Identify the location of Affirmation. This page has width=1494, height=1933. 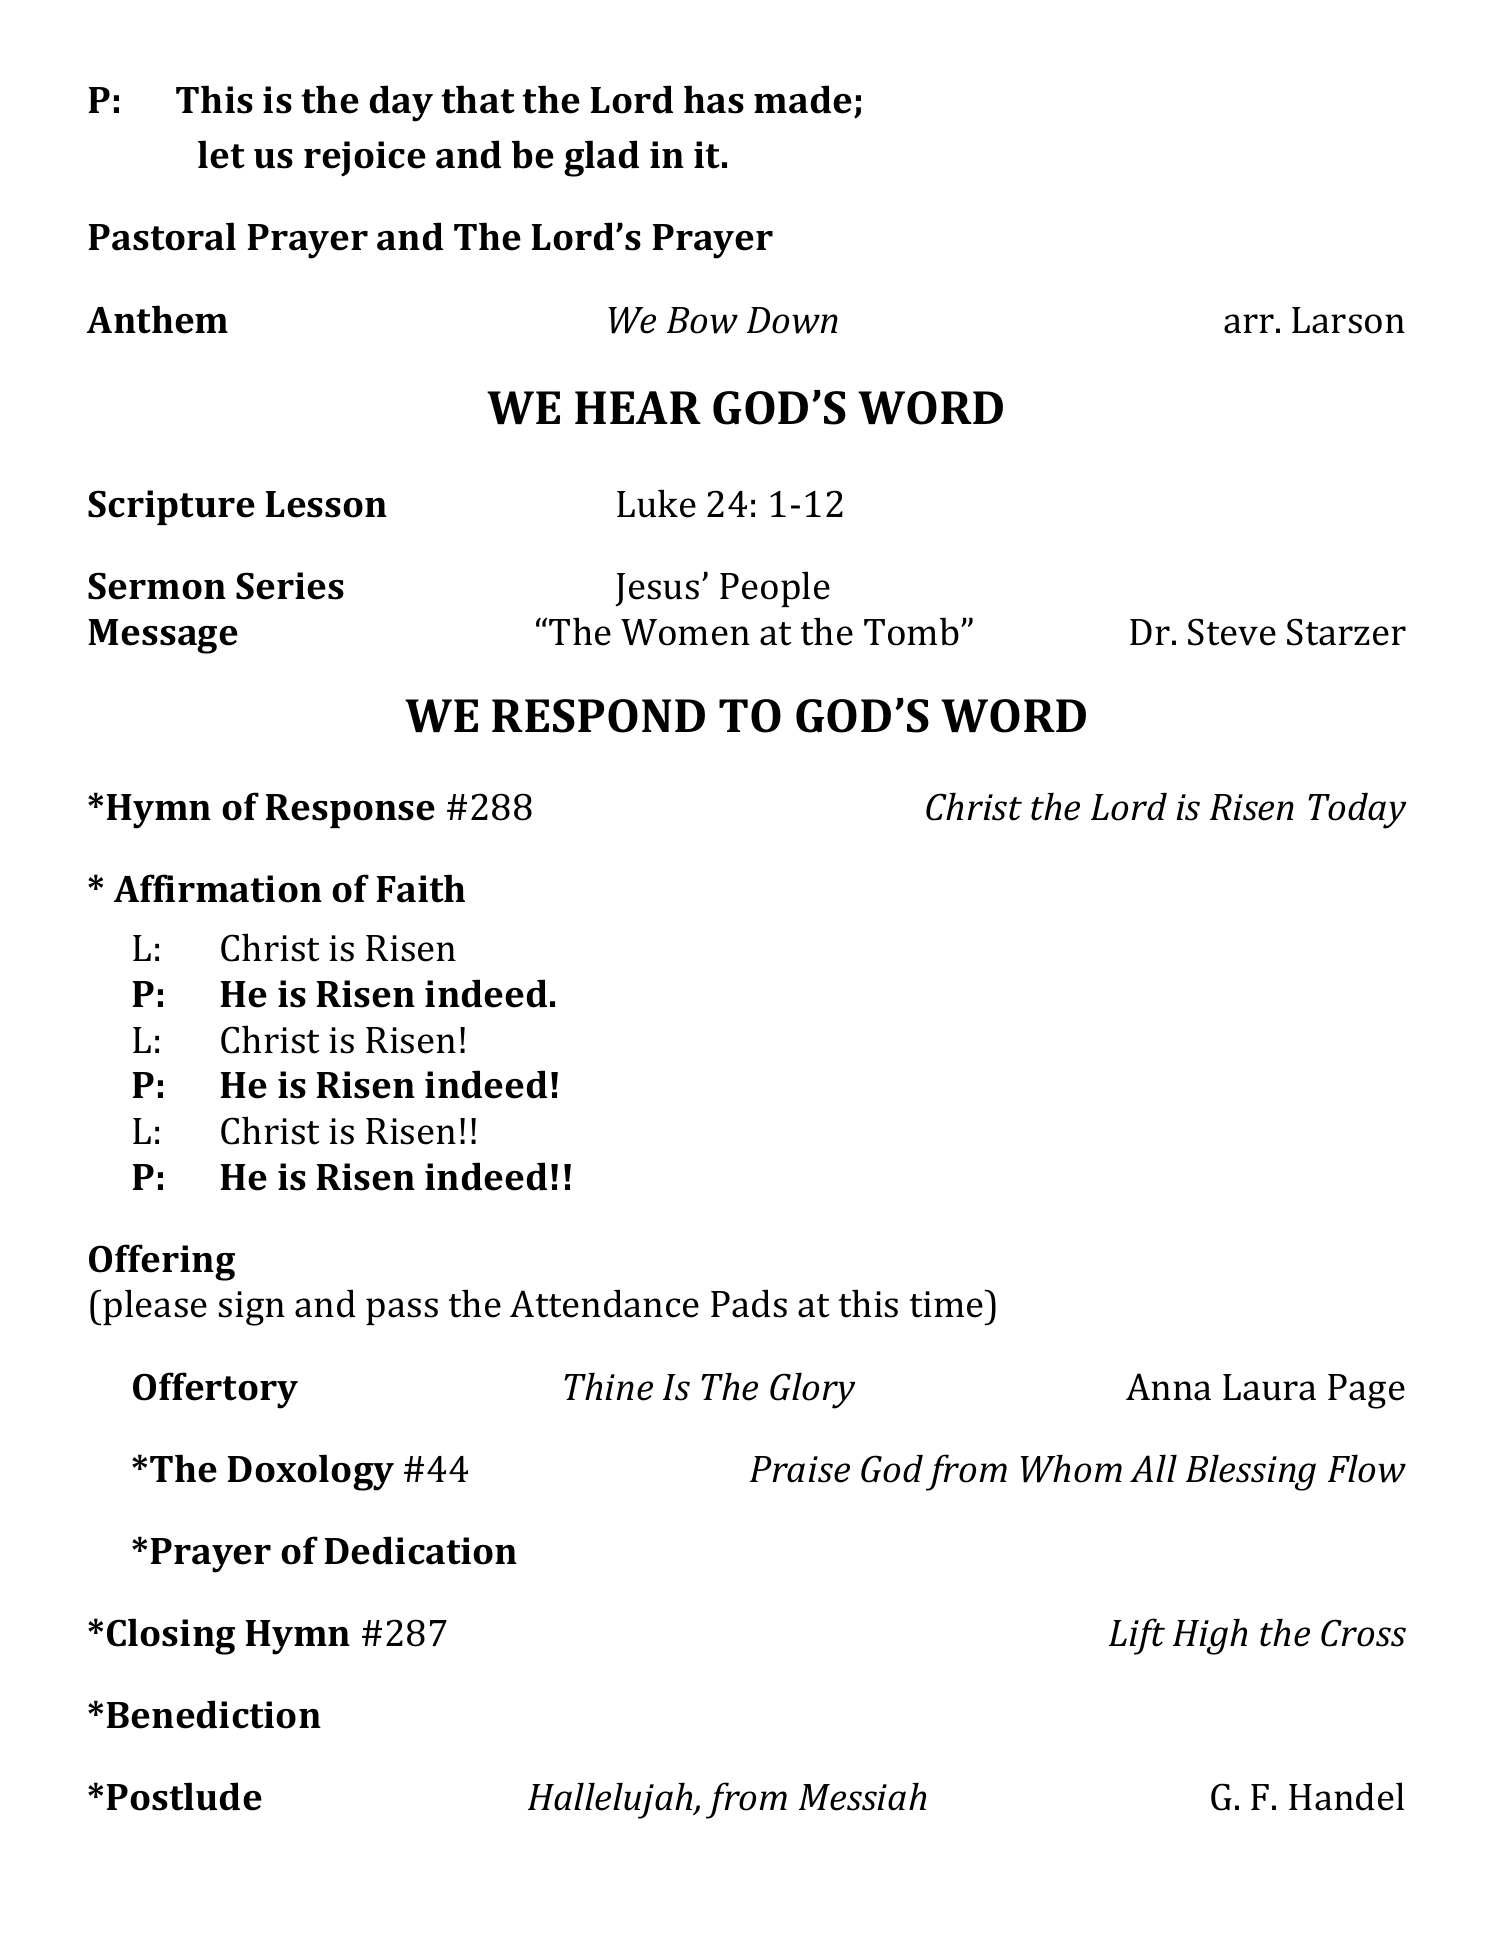
(218, 888).
